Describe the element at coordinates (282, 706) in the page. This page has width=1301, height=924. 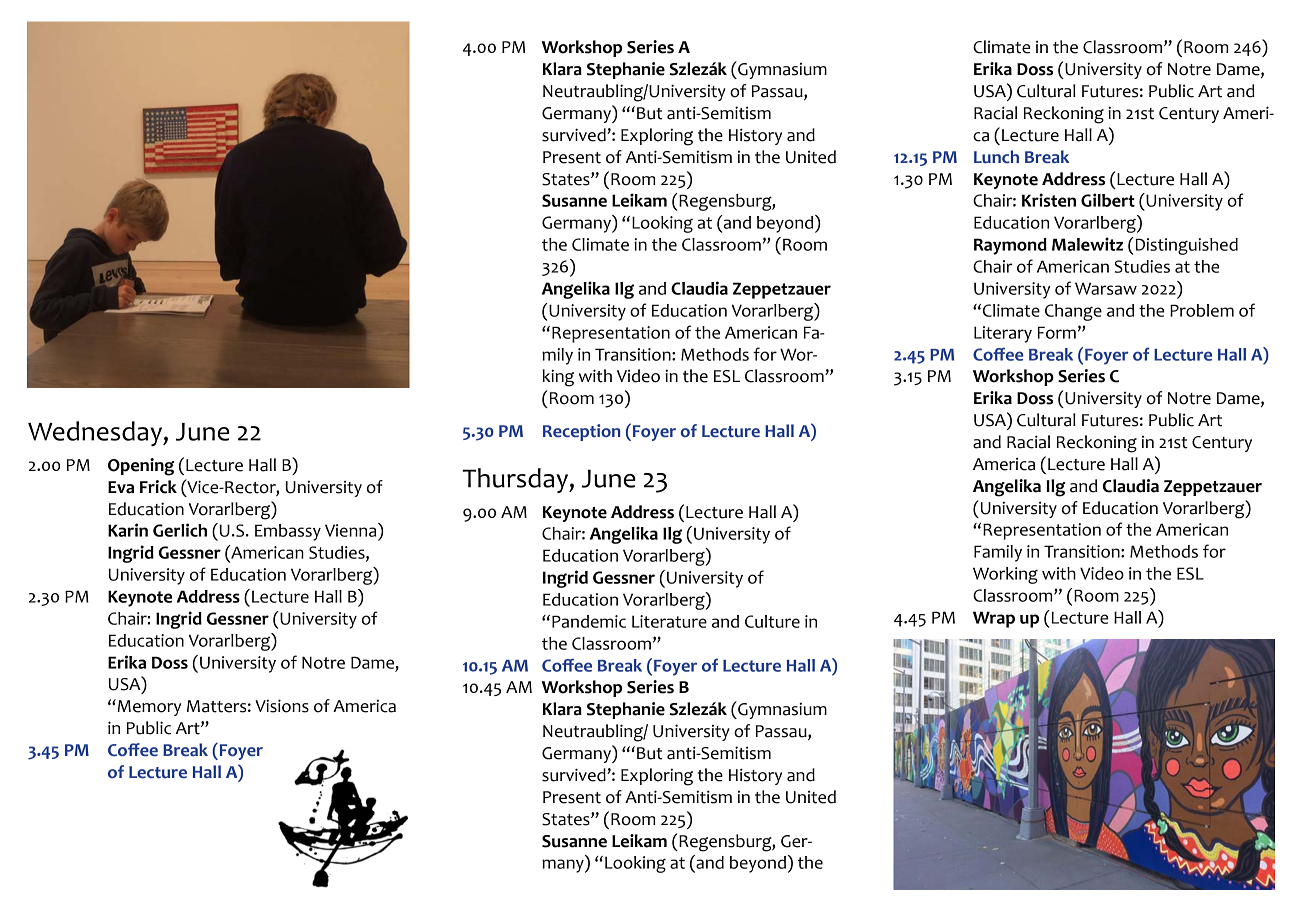
I see `Visions` at that location.
